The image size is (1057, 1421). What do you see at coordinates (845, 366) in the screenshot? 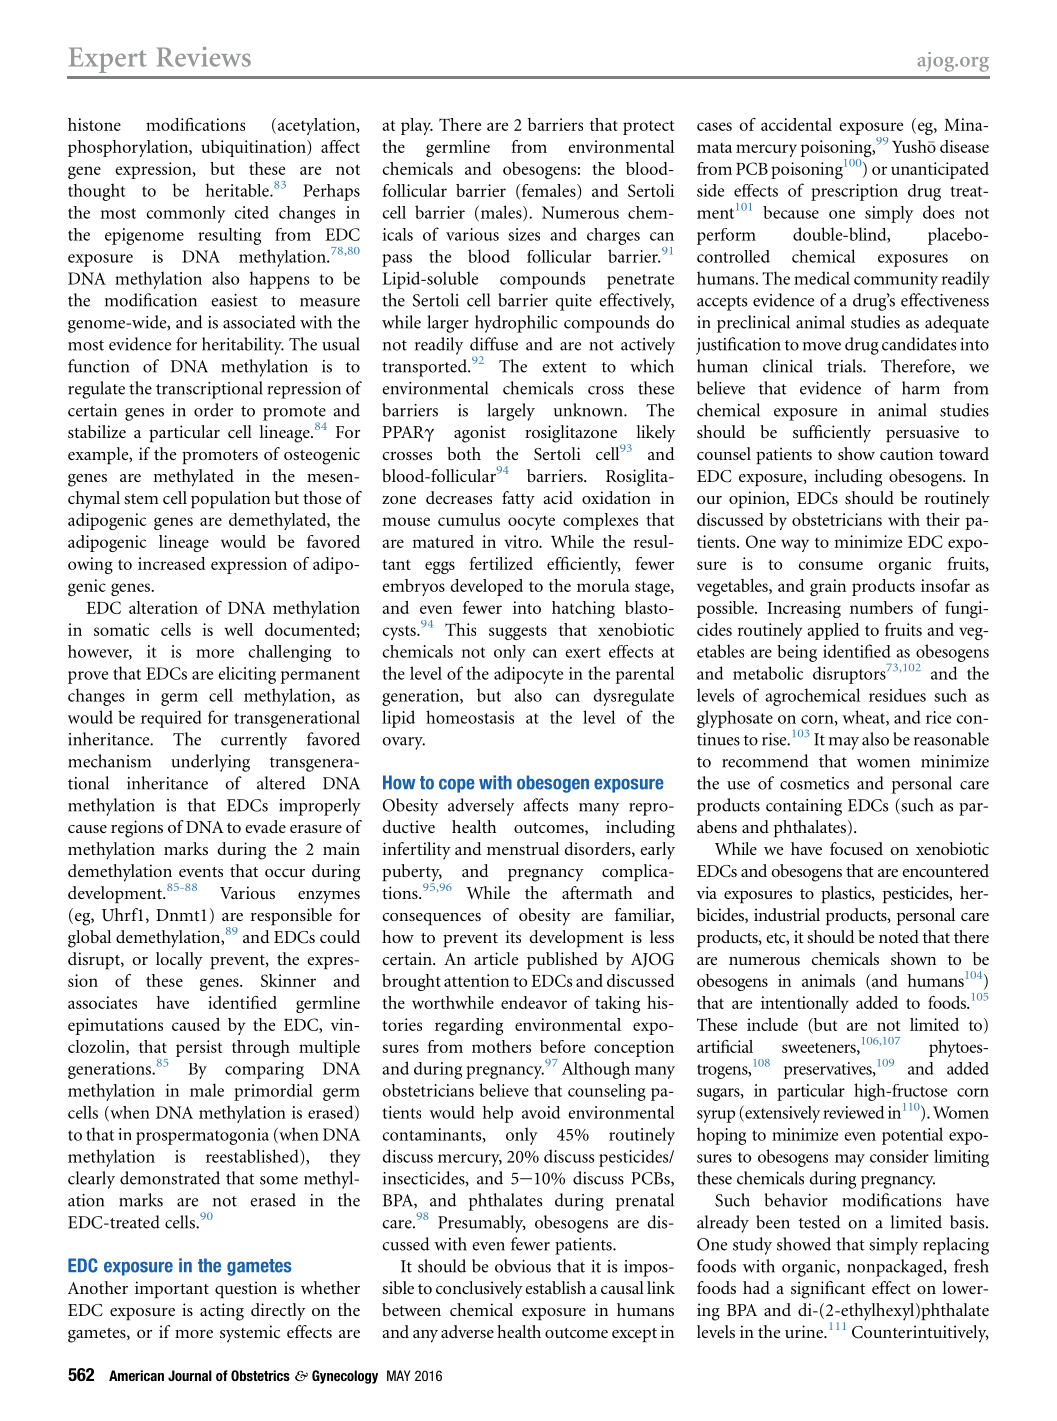
I see `trials` at bounding box center [845, 366].
